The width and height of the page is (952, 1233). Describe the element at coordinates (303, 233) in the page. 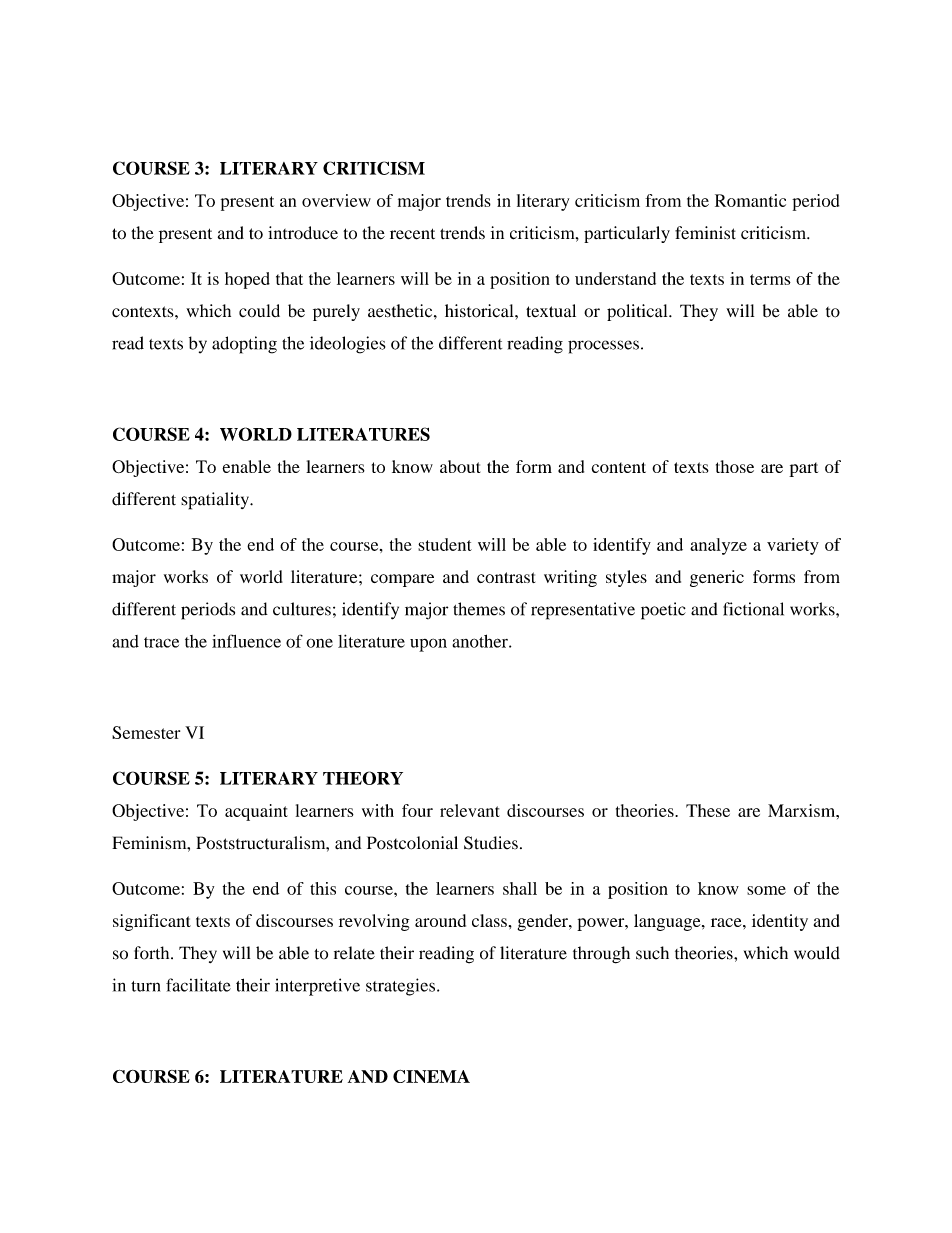

I see `introduce` at that location.
